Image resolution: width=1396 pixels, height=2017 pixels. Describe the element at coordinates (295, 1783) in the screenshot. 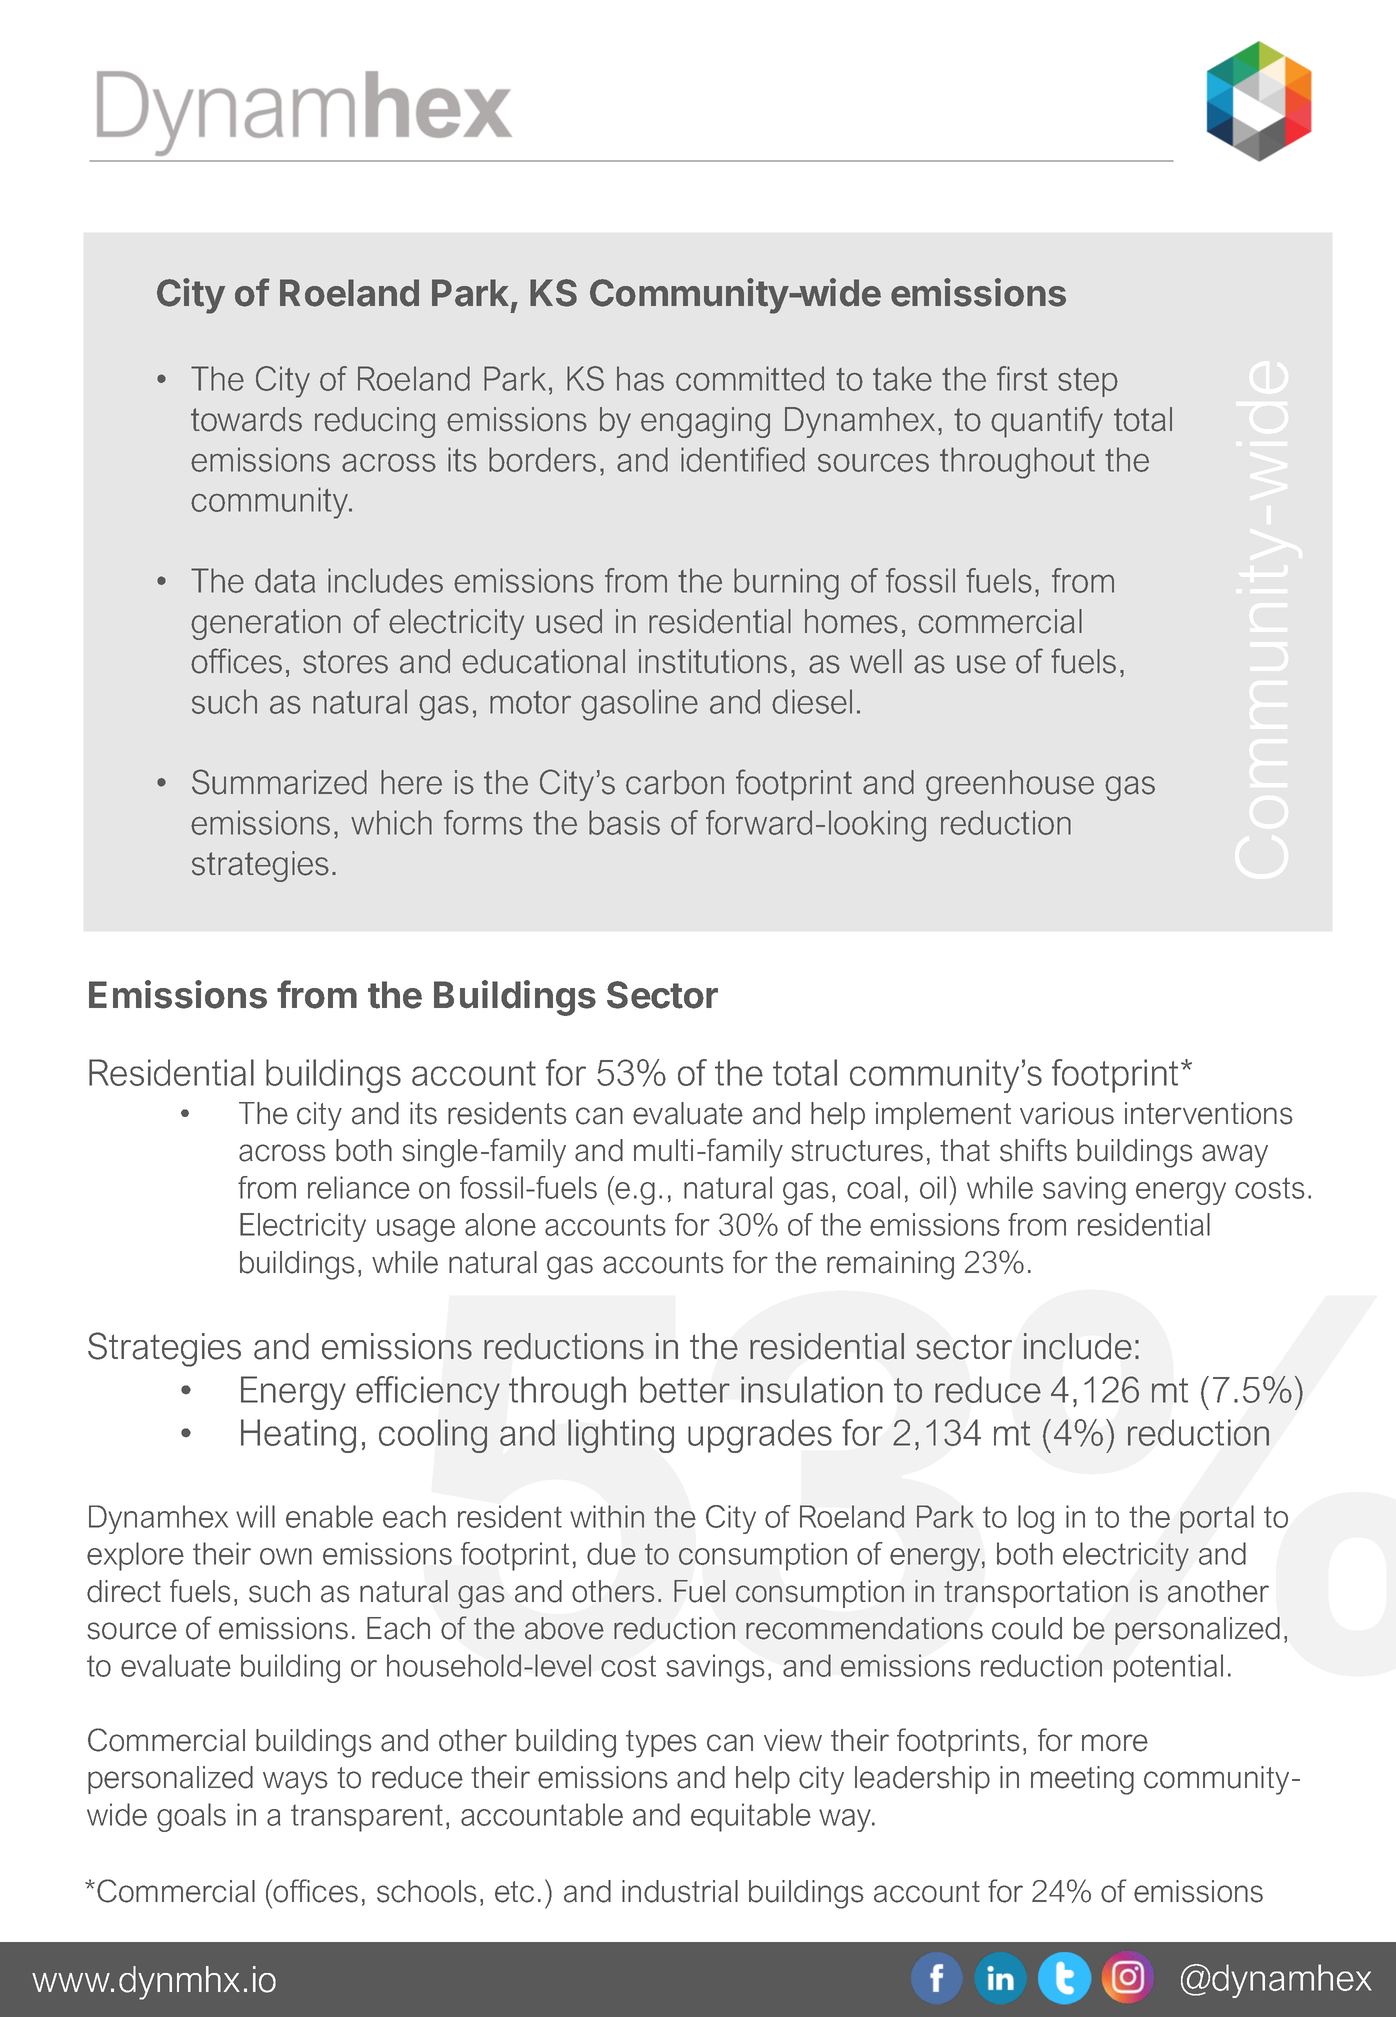

I see `ways` at that location.
